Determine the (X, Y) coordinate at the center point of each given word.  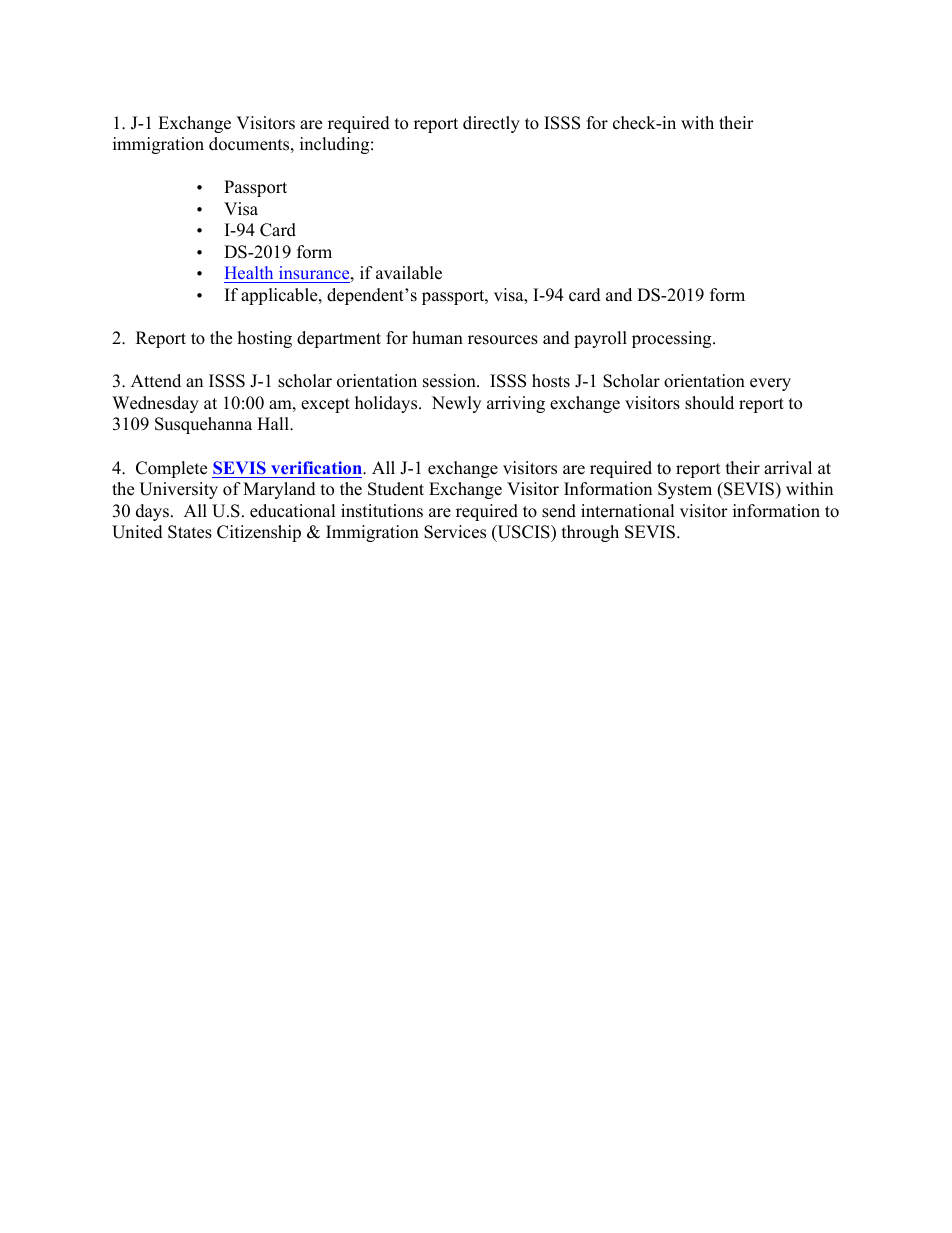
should (709, 403)
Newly (456, 404)
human (437, 338)
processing (673, 339)
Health (250, 274)
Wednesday (155, 404)
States (190, 532)
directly (491, 124)
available (409, 273)
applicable (280, 296)
